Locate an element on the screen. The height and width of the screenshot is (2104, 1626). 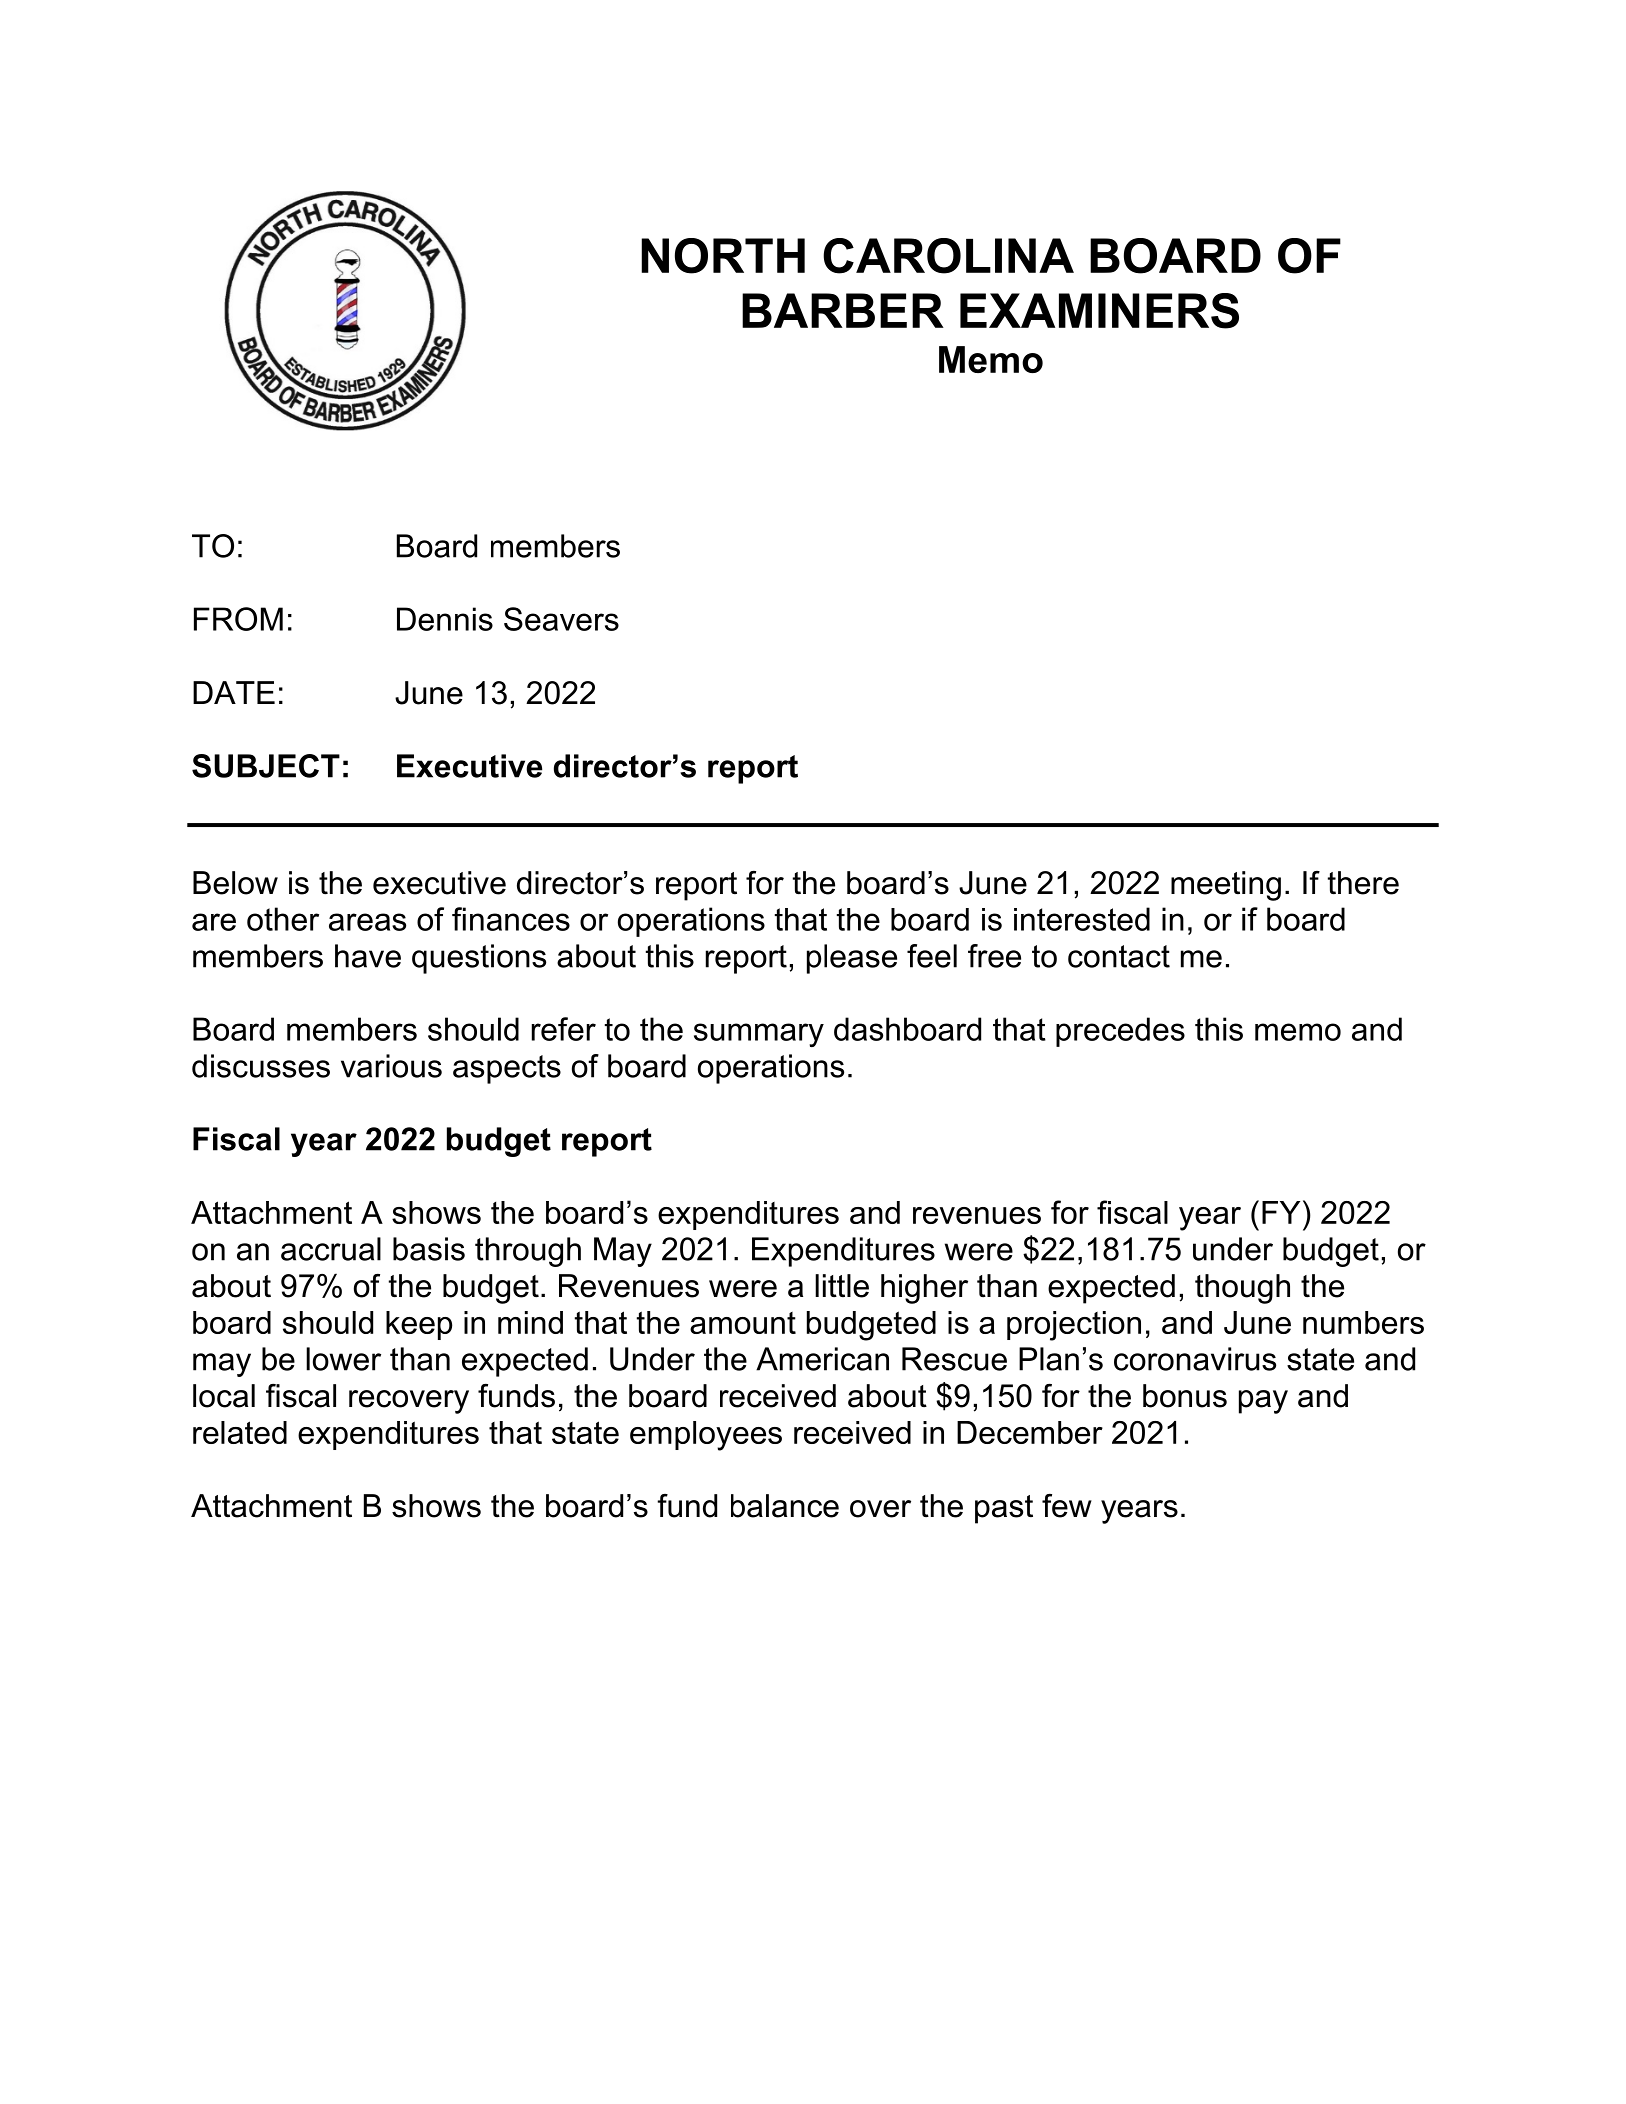
related is located at coordinates (240, 1432).
